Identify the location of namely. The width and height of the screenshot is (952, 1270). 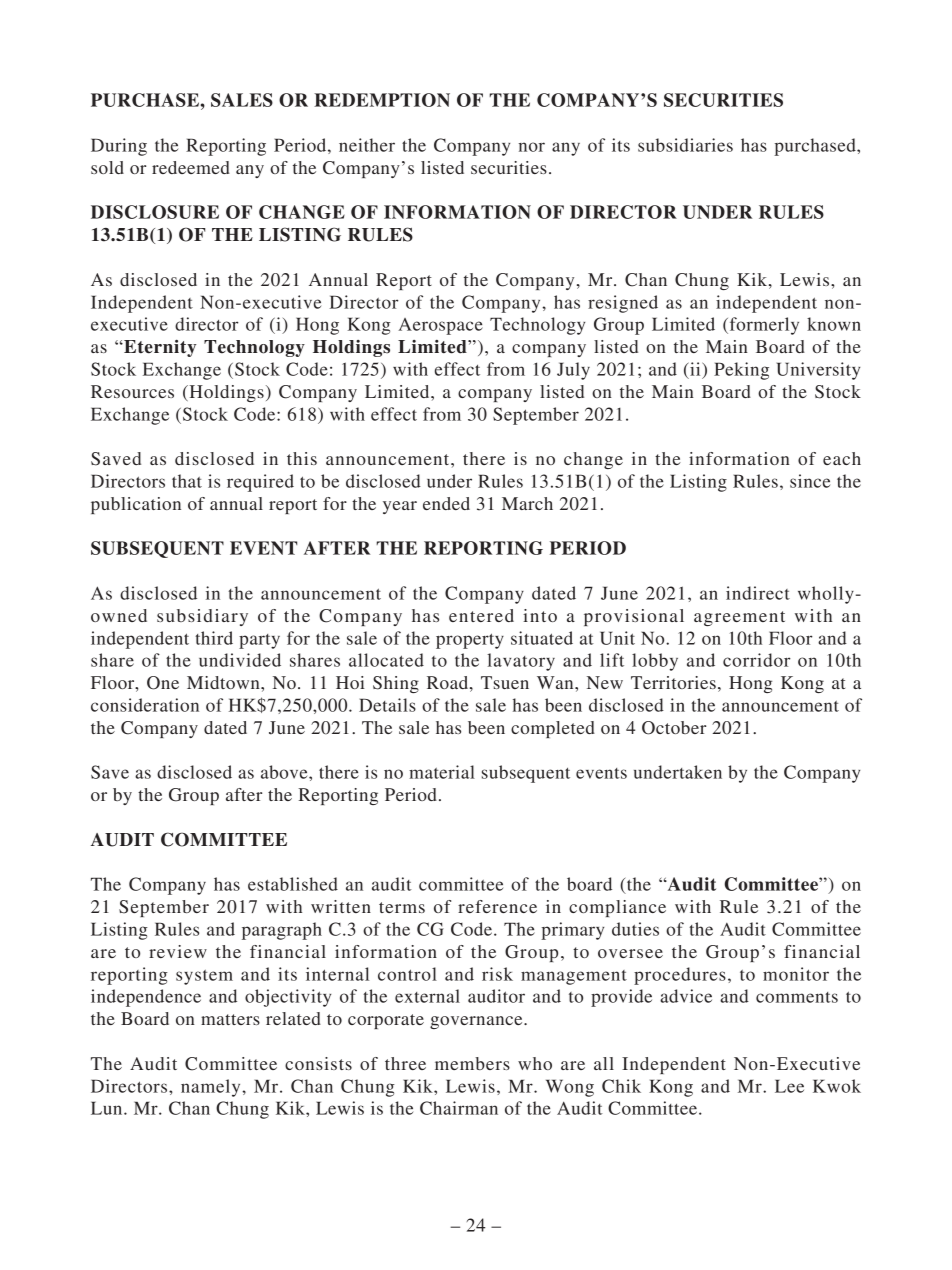
(212, 1088).
